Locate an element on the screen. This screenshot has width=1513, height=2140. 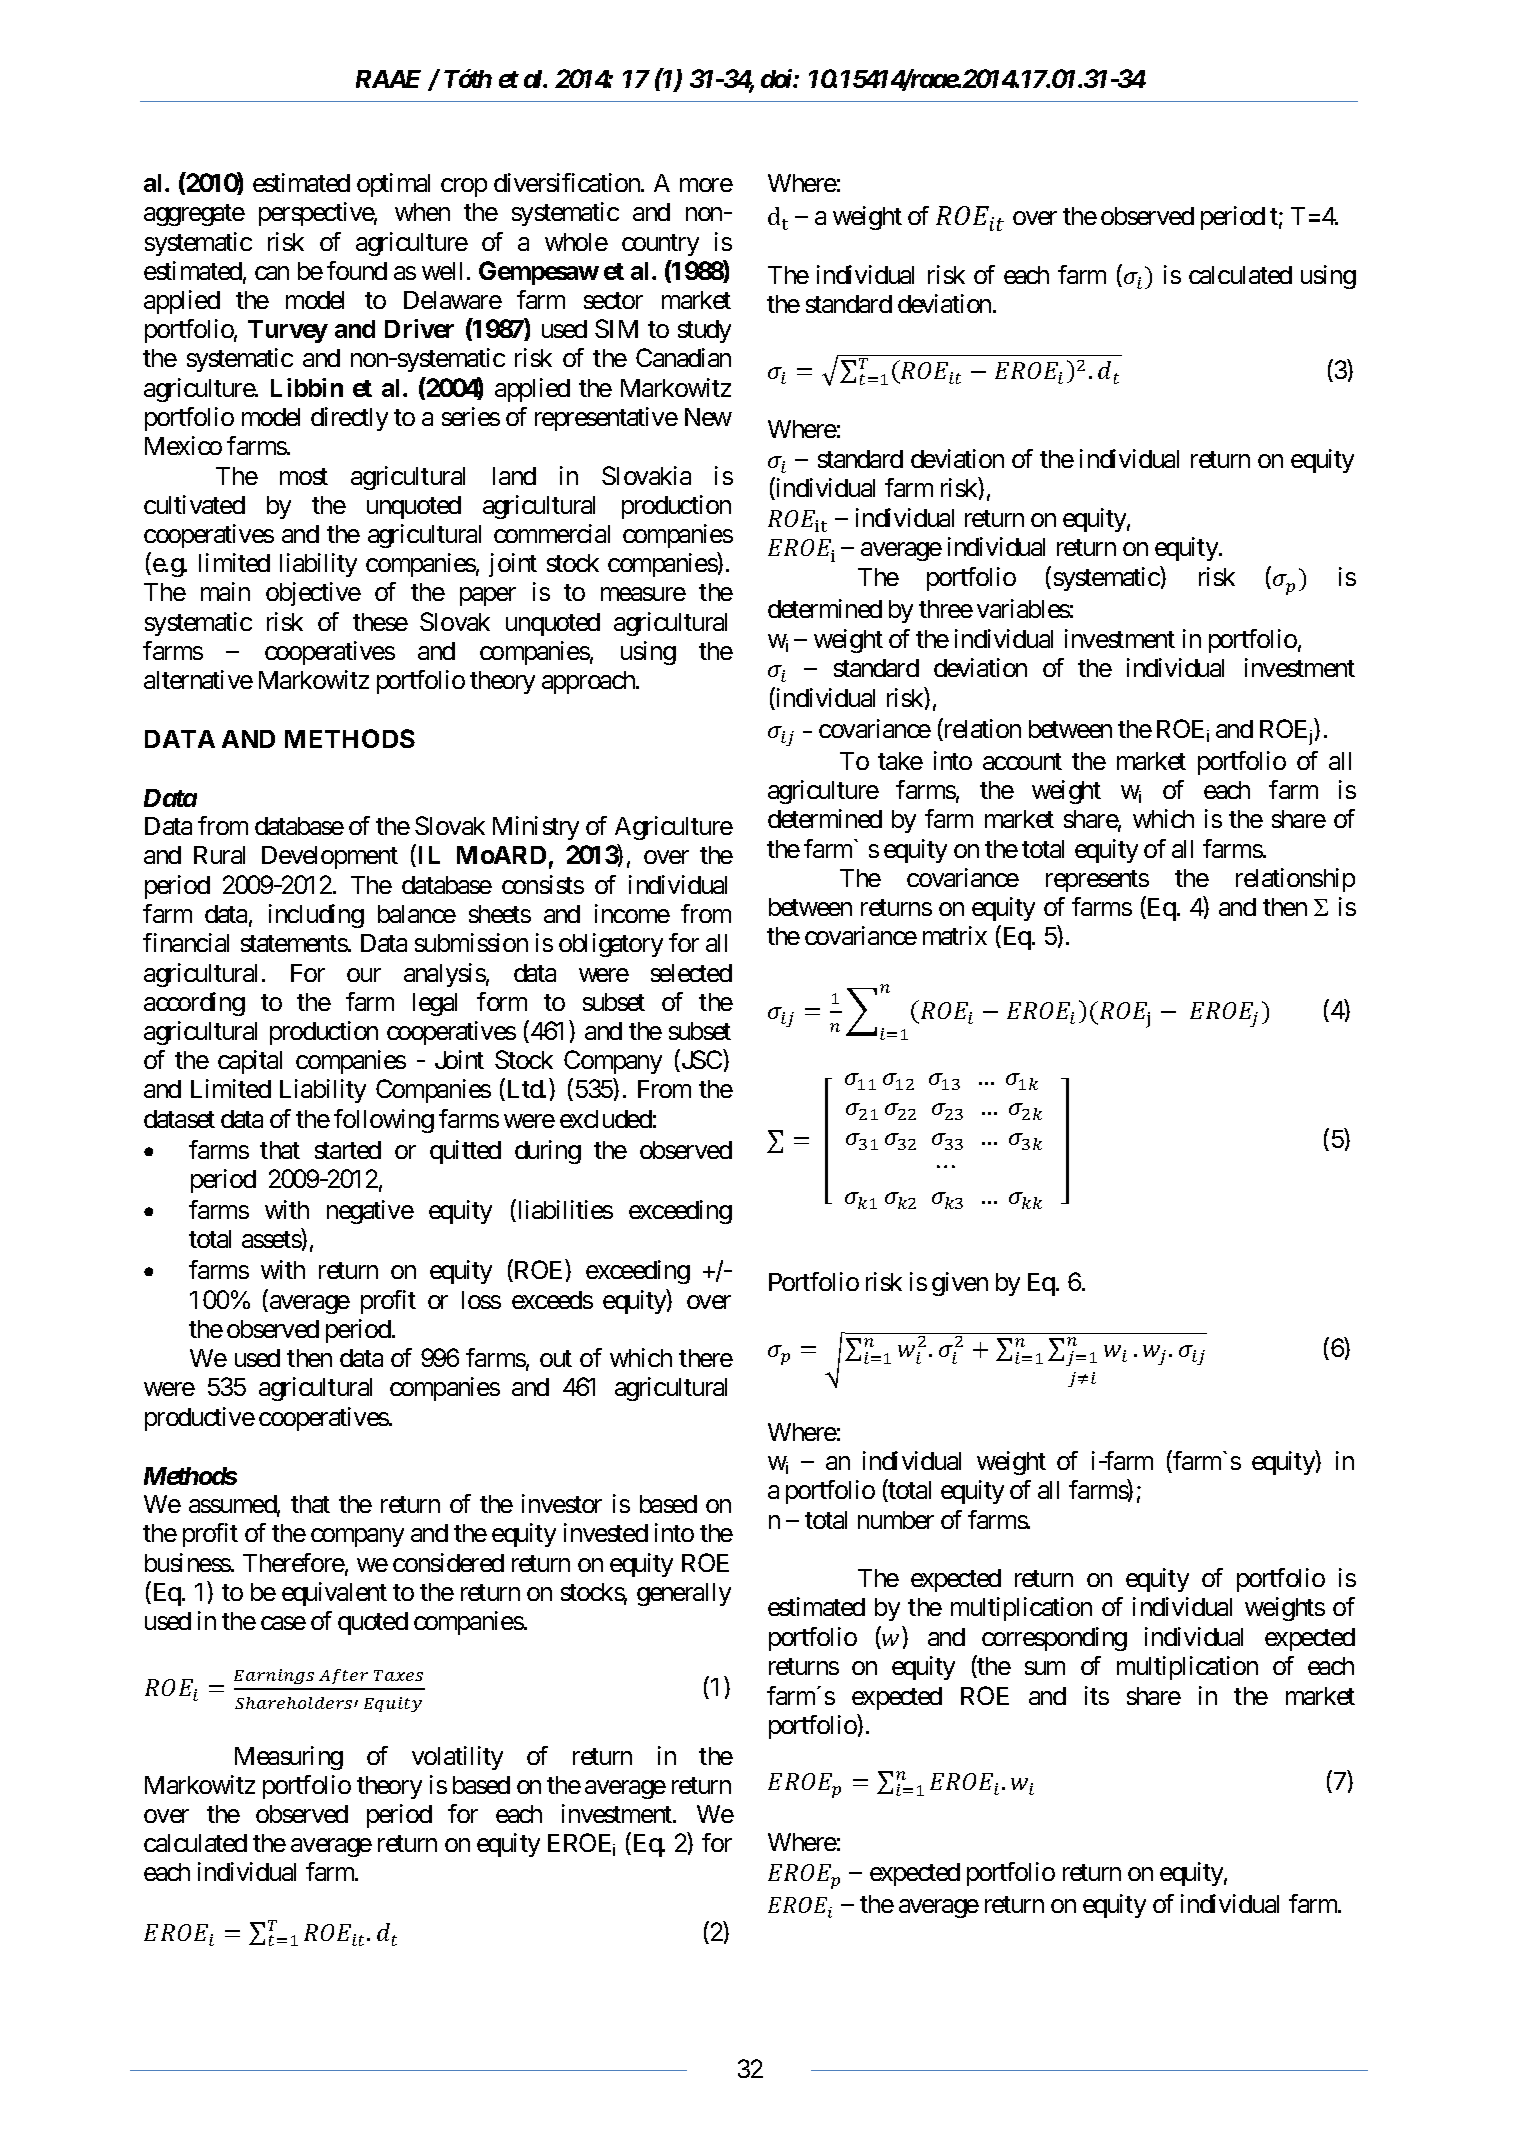
more is located at coordinates (706, 185).
